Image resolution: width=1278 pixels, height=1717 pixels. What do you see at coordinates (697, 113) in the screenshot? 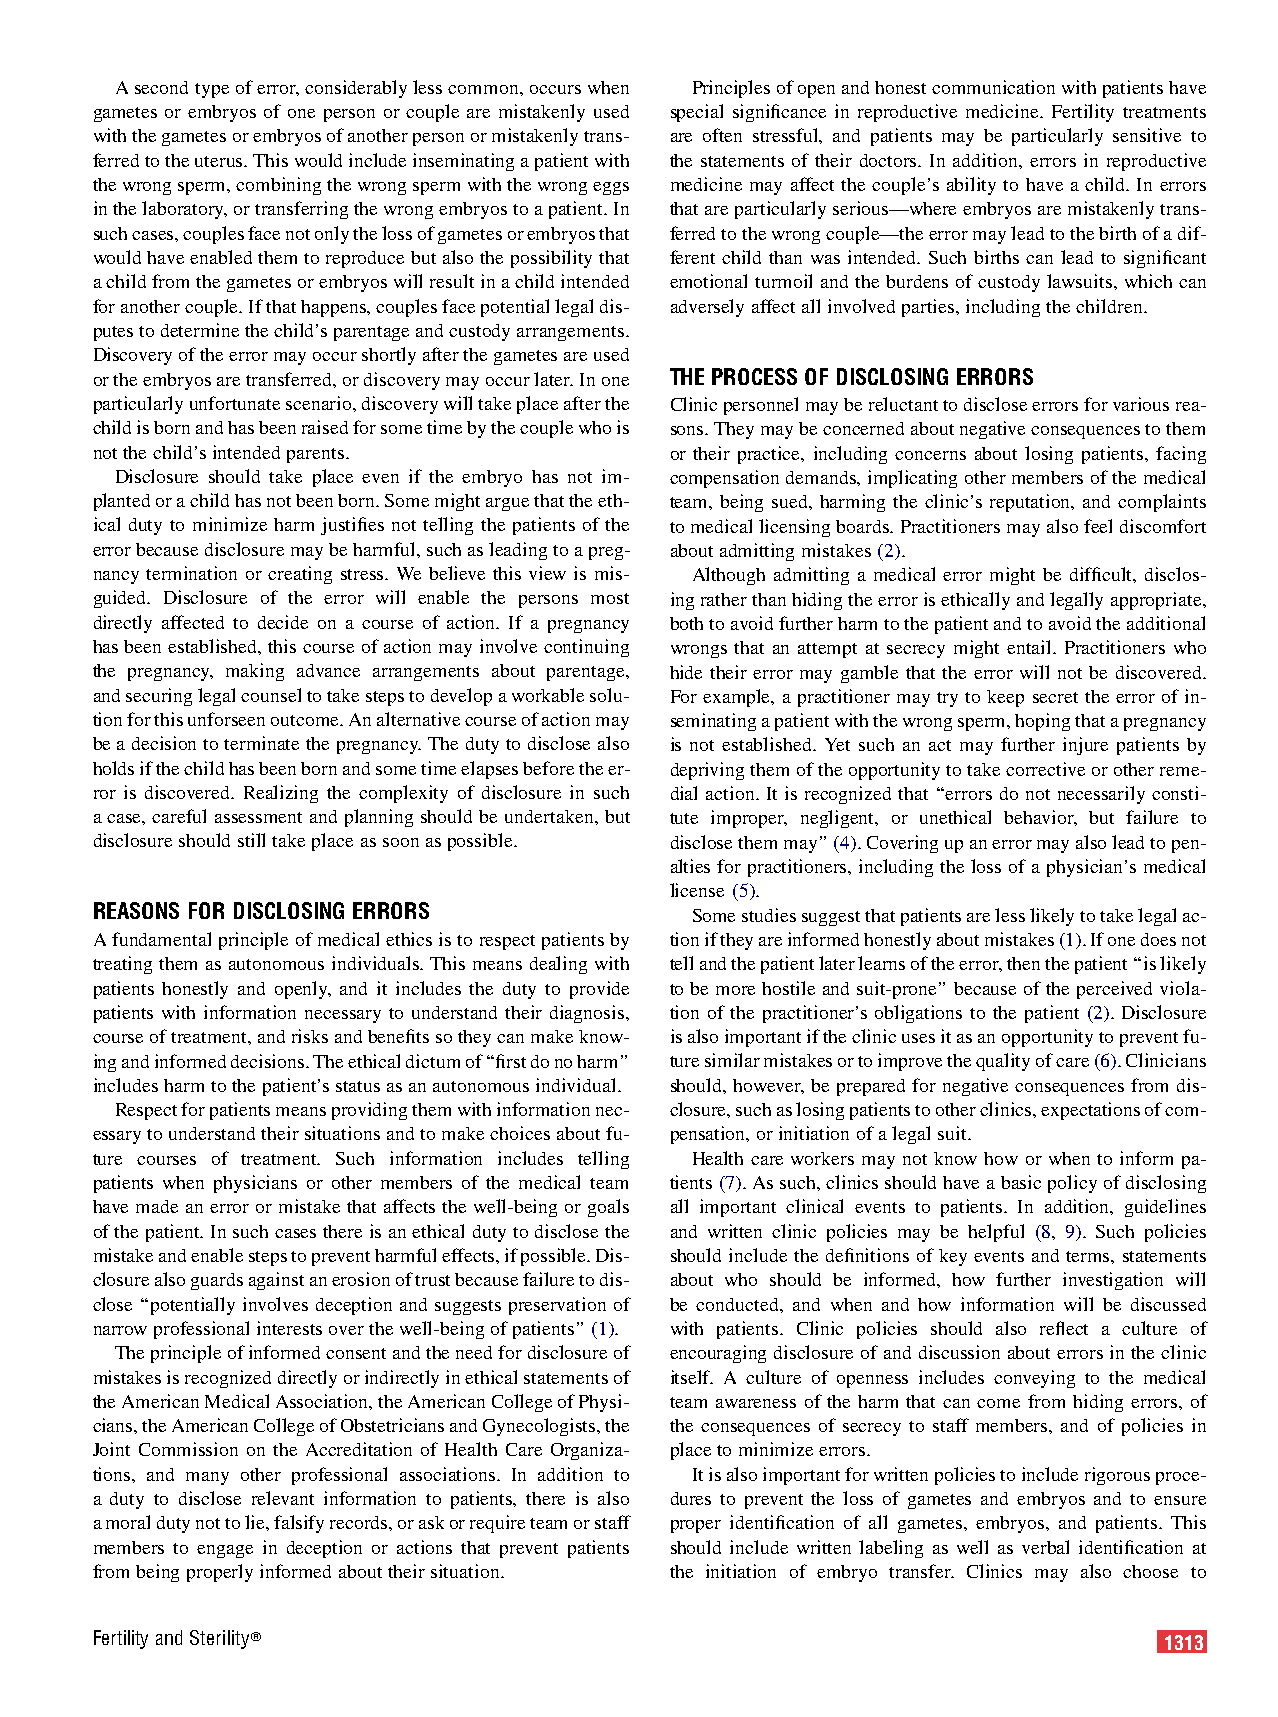
I see `special` at bounding box center [697, 113].
